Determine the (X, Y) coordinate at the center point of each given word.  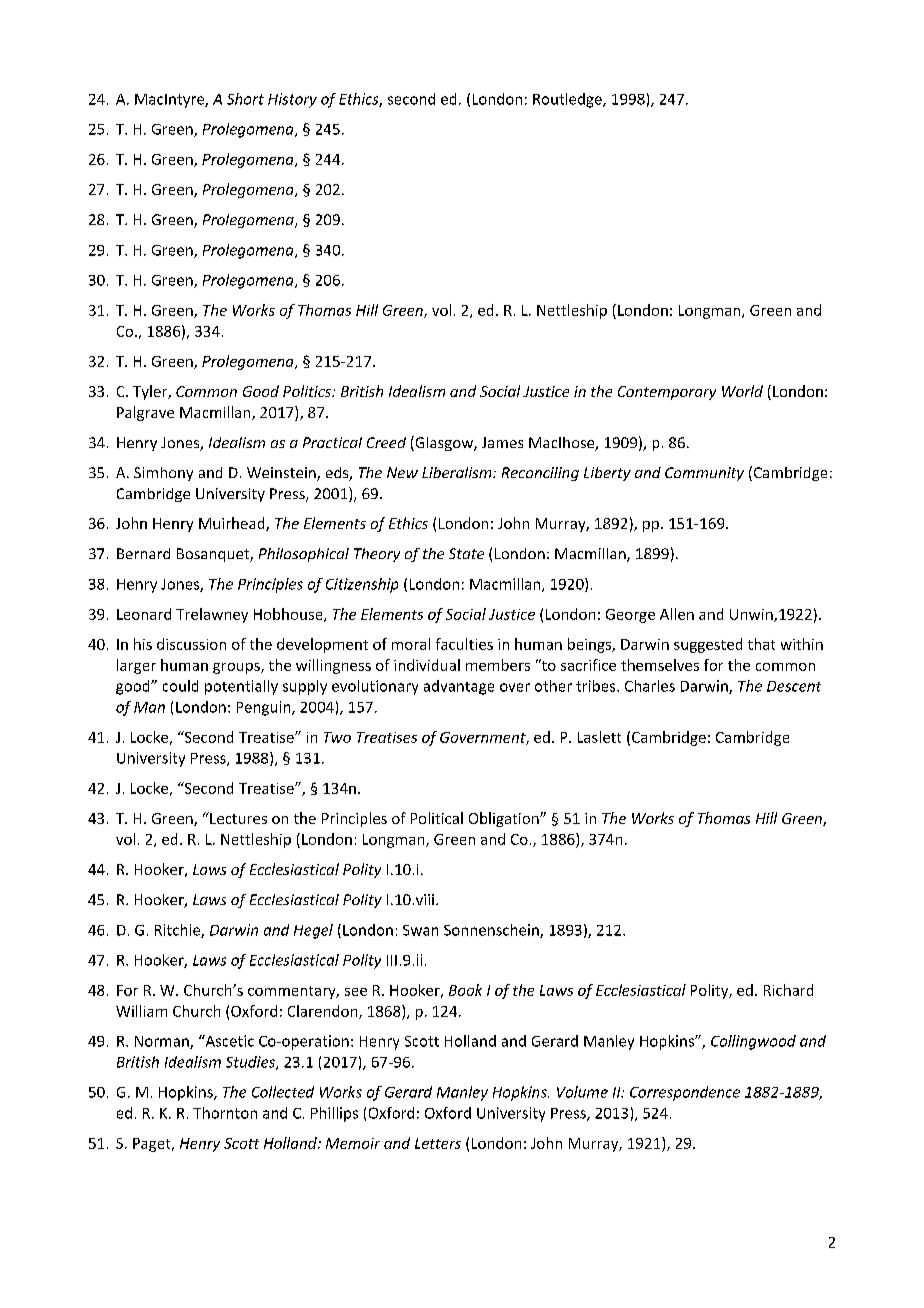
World (742, 391)
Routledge (568, 100)
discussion (191, 644)
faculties (464, 644)
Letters (438, 1143)
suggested (708, 645)
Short (245, 99)
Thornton (225, 1113)
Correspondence (685, 1093)
